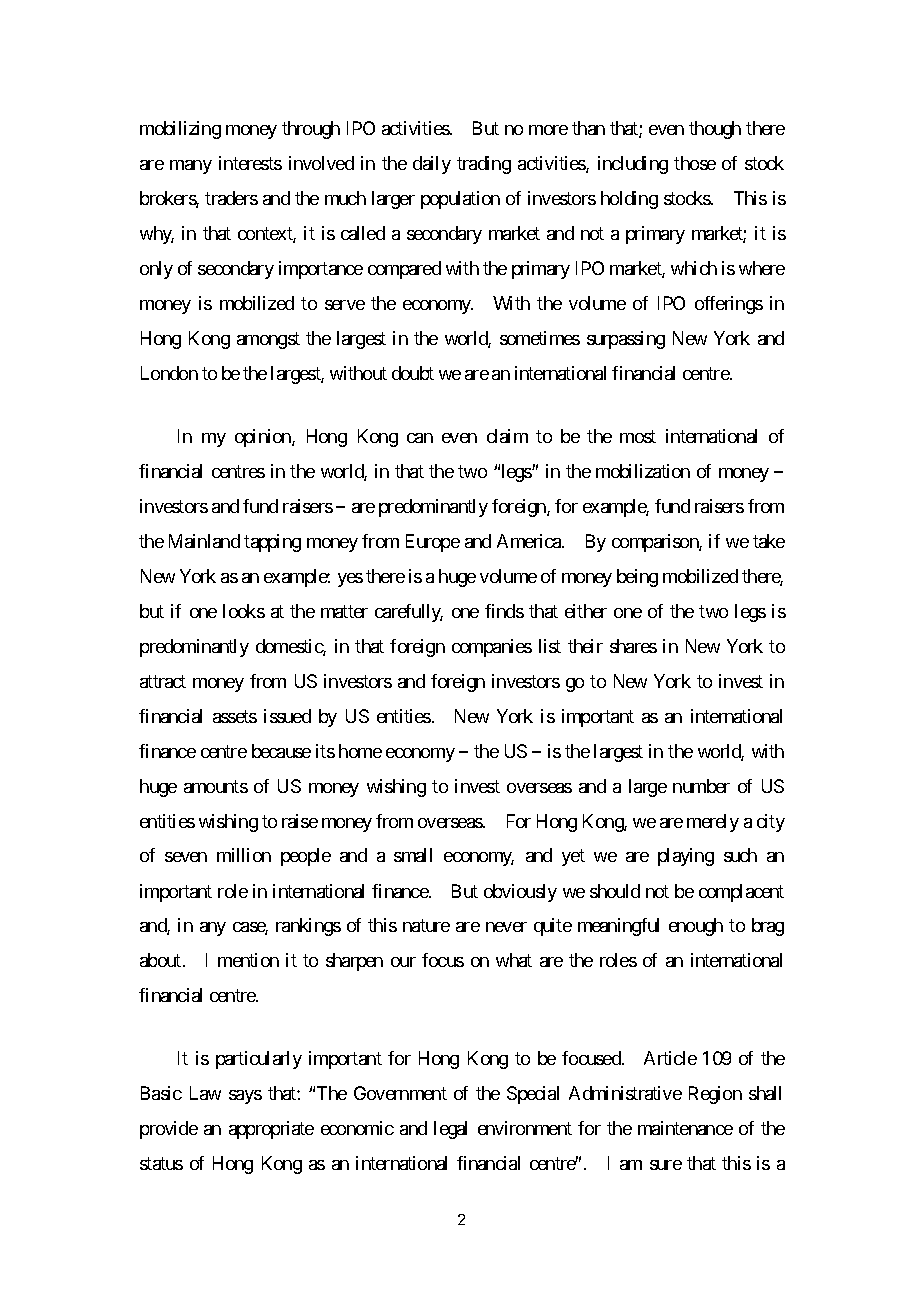 Image resolution: width=924 pixels, height=1308 pixels. I want to click on companies, so click(492, 648).
